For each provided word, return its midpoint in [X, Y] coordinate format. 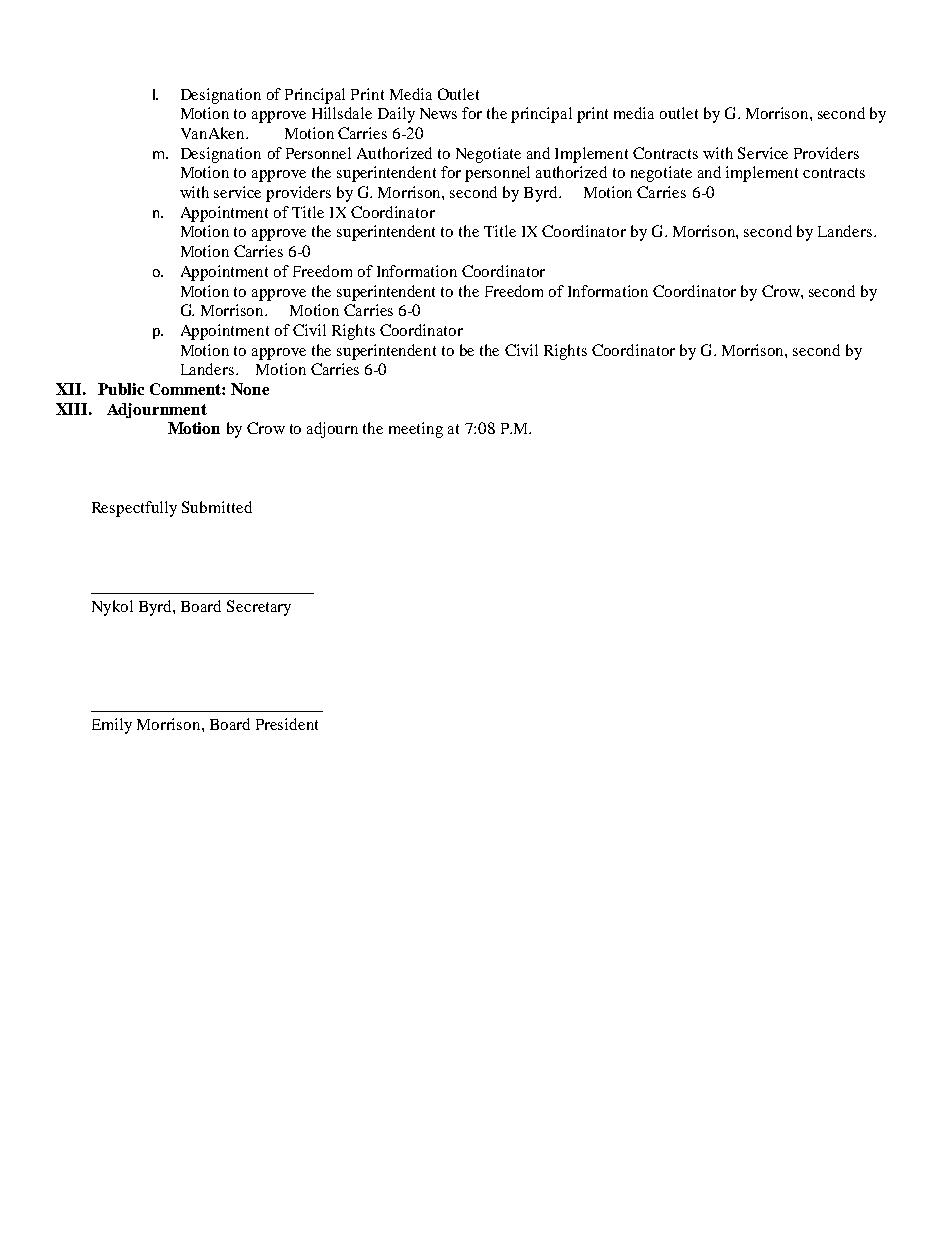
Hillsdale [342, 113]
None [250, 389]
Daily [396, 115]
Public [121, 389]
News [438, 113]
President [287, 724]
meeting [416, 430]
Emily [112, 726]
